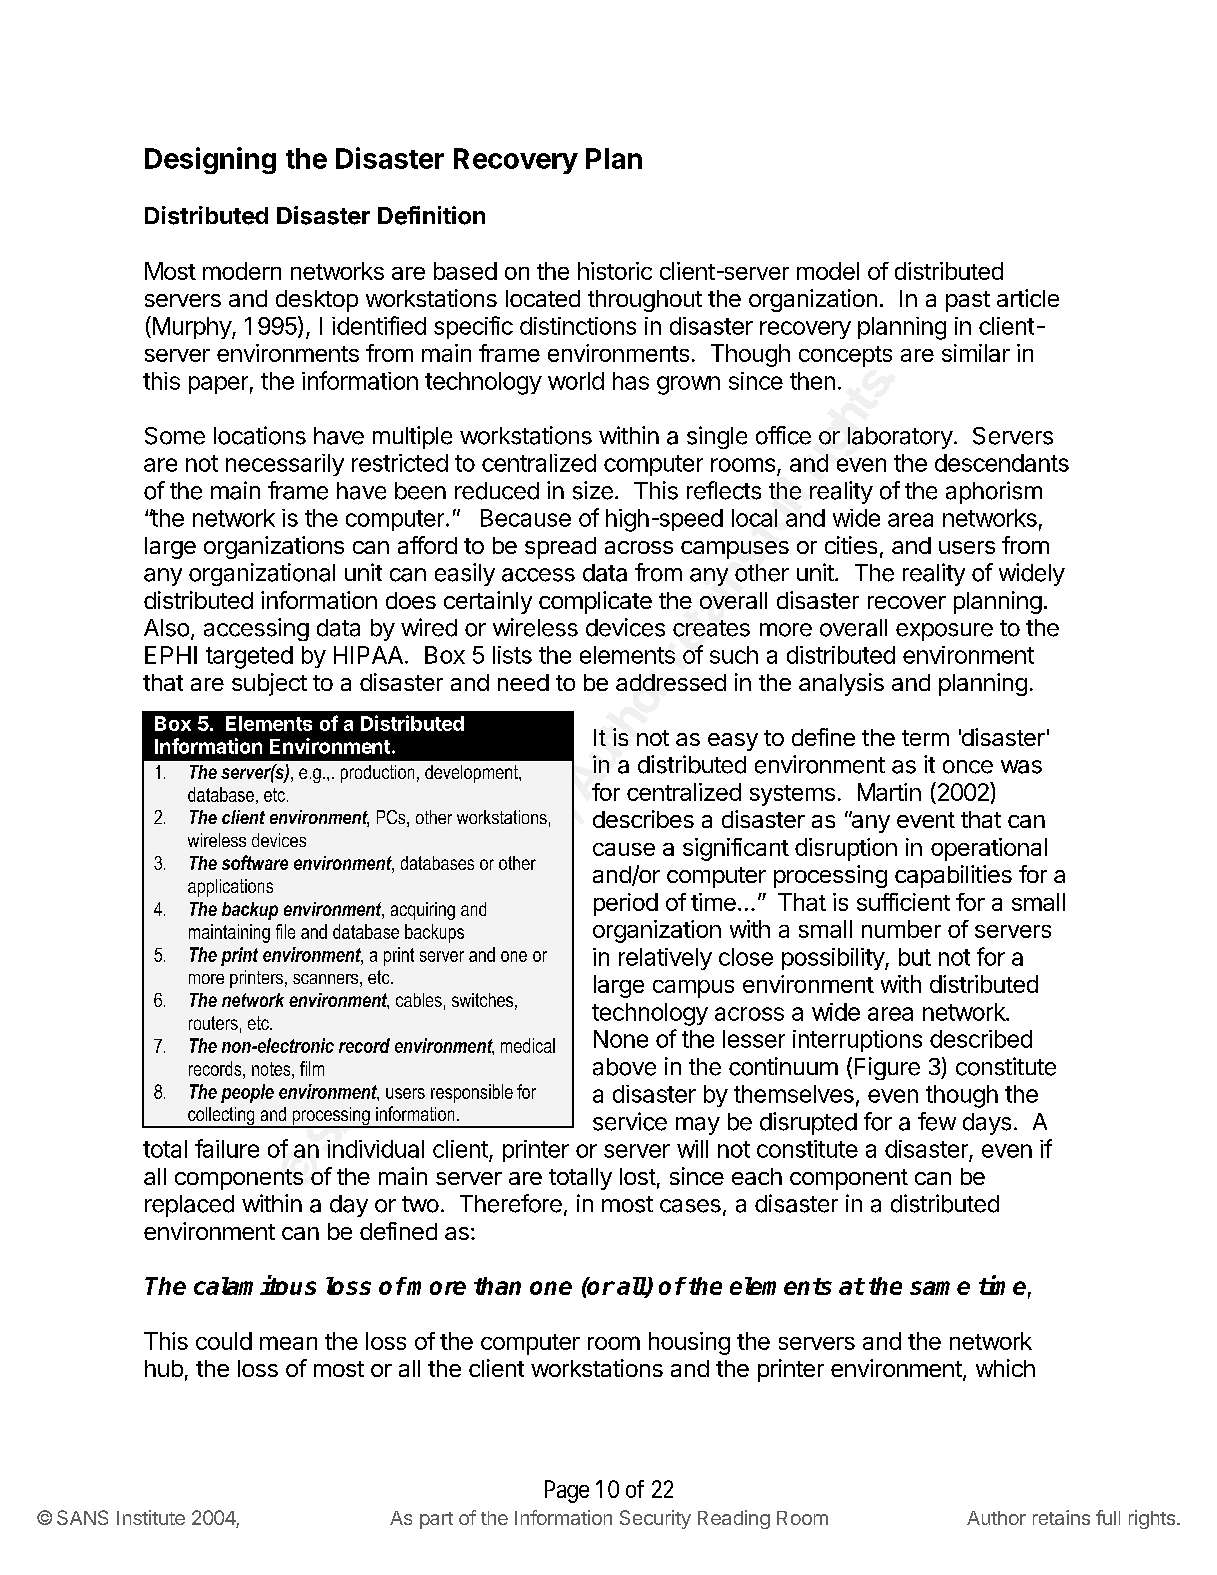 The height and width of the screenshot is (1575, 1217). What do you see at coordinates (994, 492) in the screenshot?
I see `aphorism` at bounding box center [994, 492].
